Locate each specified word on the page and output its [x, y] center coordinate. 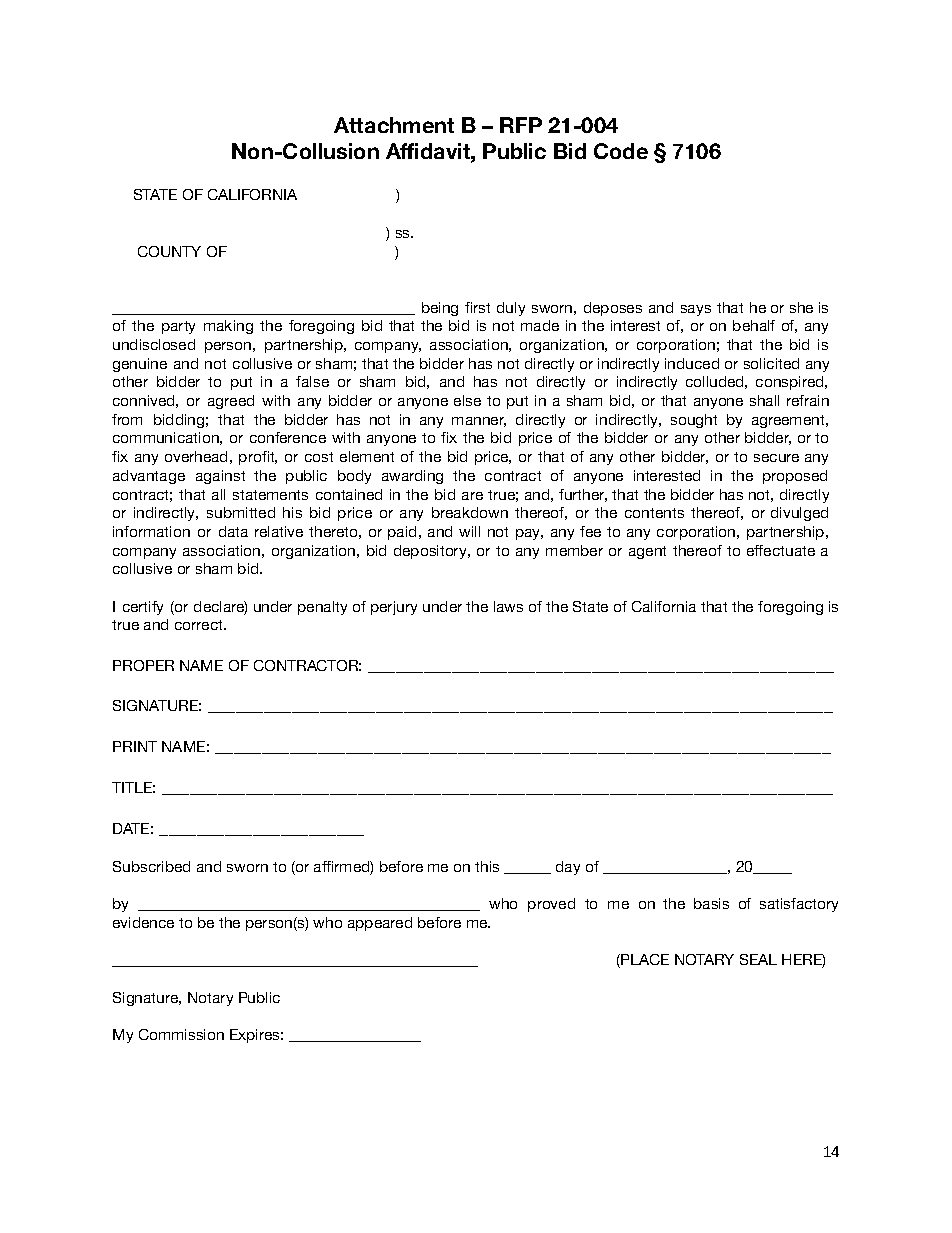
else [467, 400]
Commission [181, 1034]
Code [621, 151]
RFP [521, 125]
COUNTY [169, 251]
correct [200, 625]
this [487, 866]
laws [508, 606]
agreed [231, 402]
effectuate [781, 550]
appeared [380, 924]
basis [711, 903]
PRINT [135, 746]
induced [692, 363]
